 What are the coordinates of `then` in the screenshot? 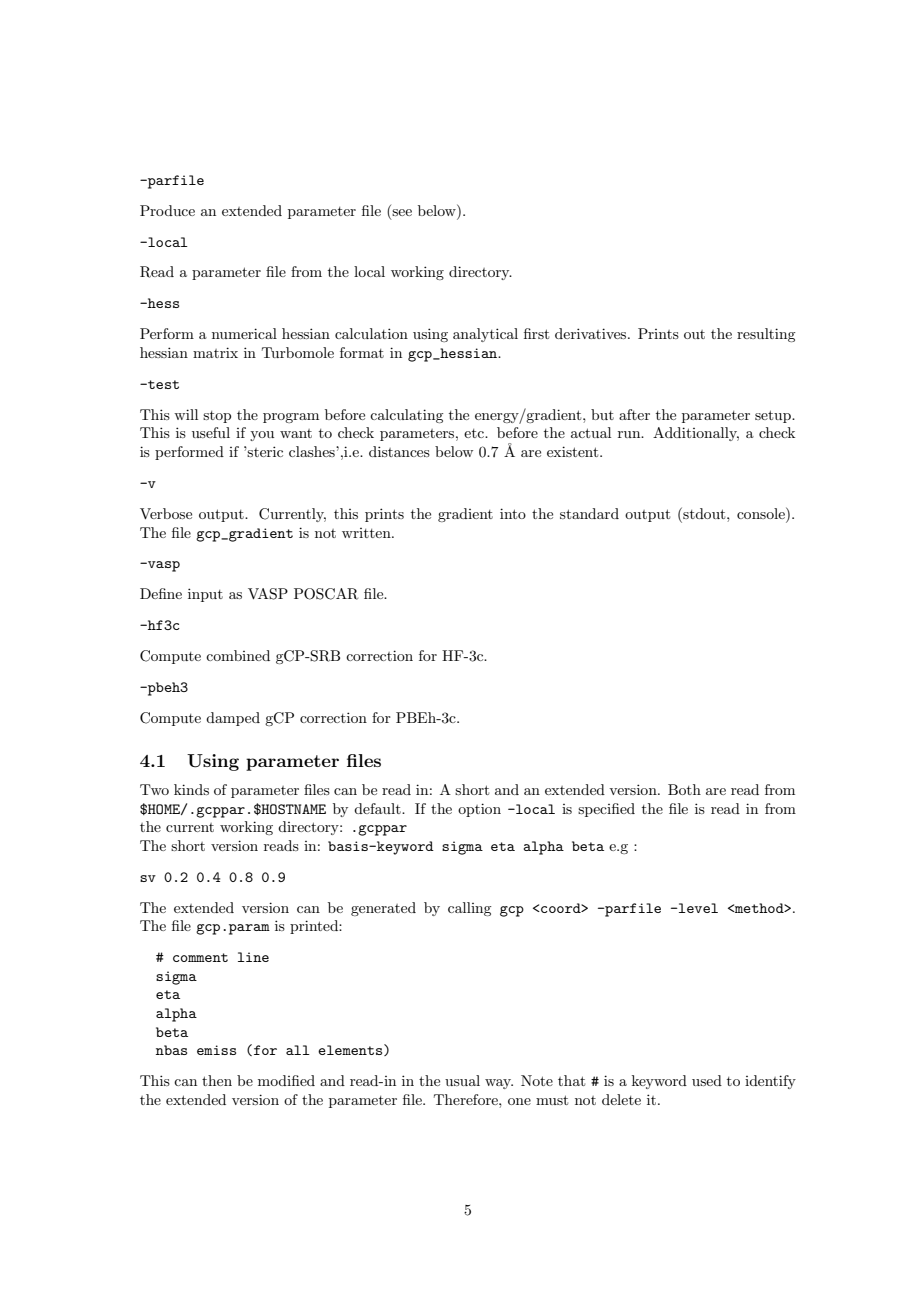 It's located at (217, 1080).
